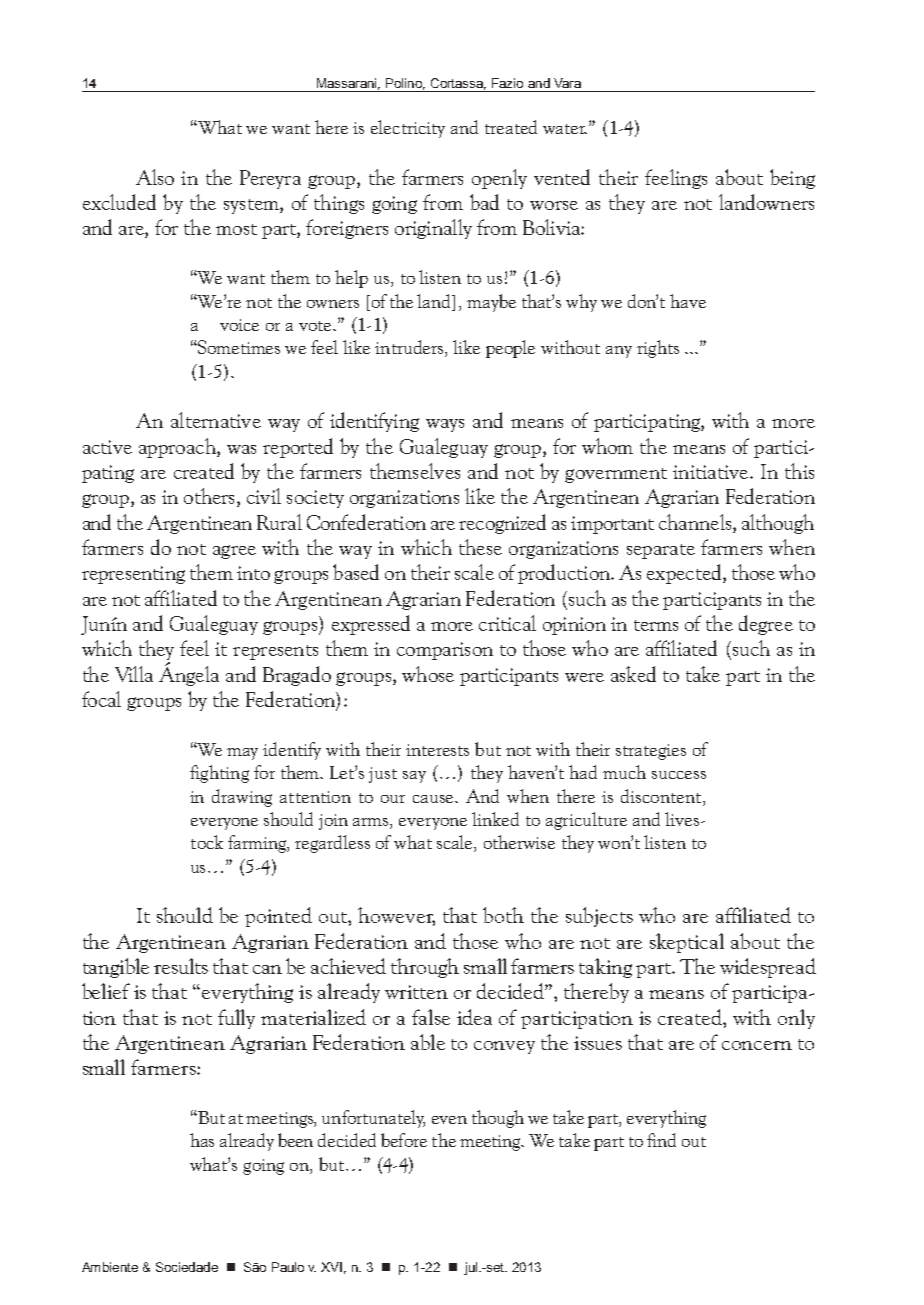  Describe the element at coordinates (408, 129) in the screenshot. I see `electricity` at that location.
